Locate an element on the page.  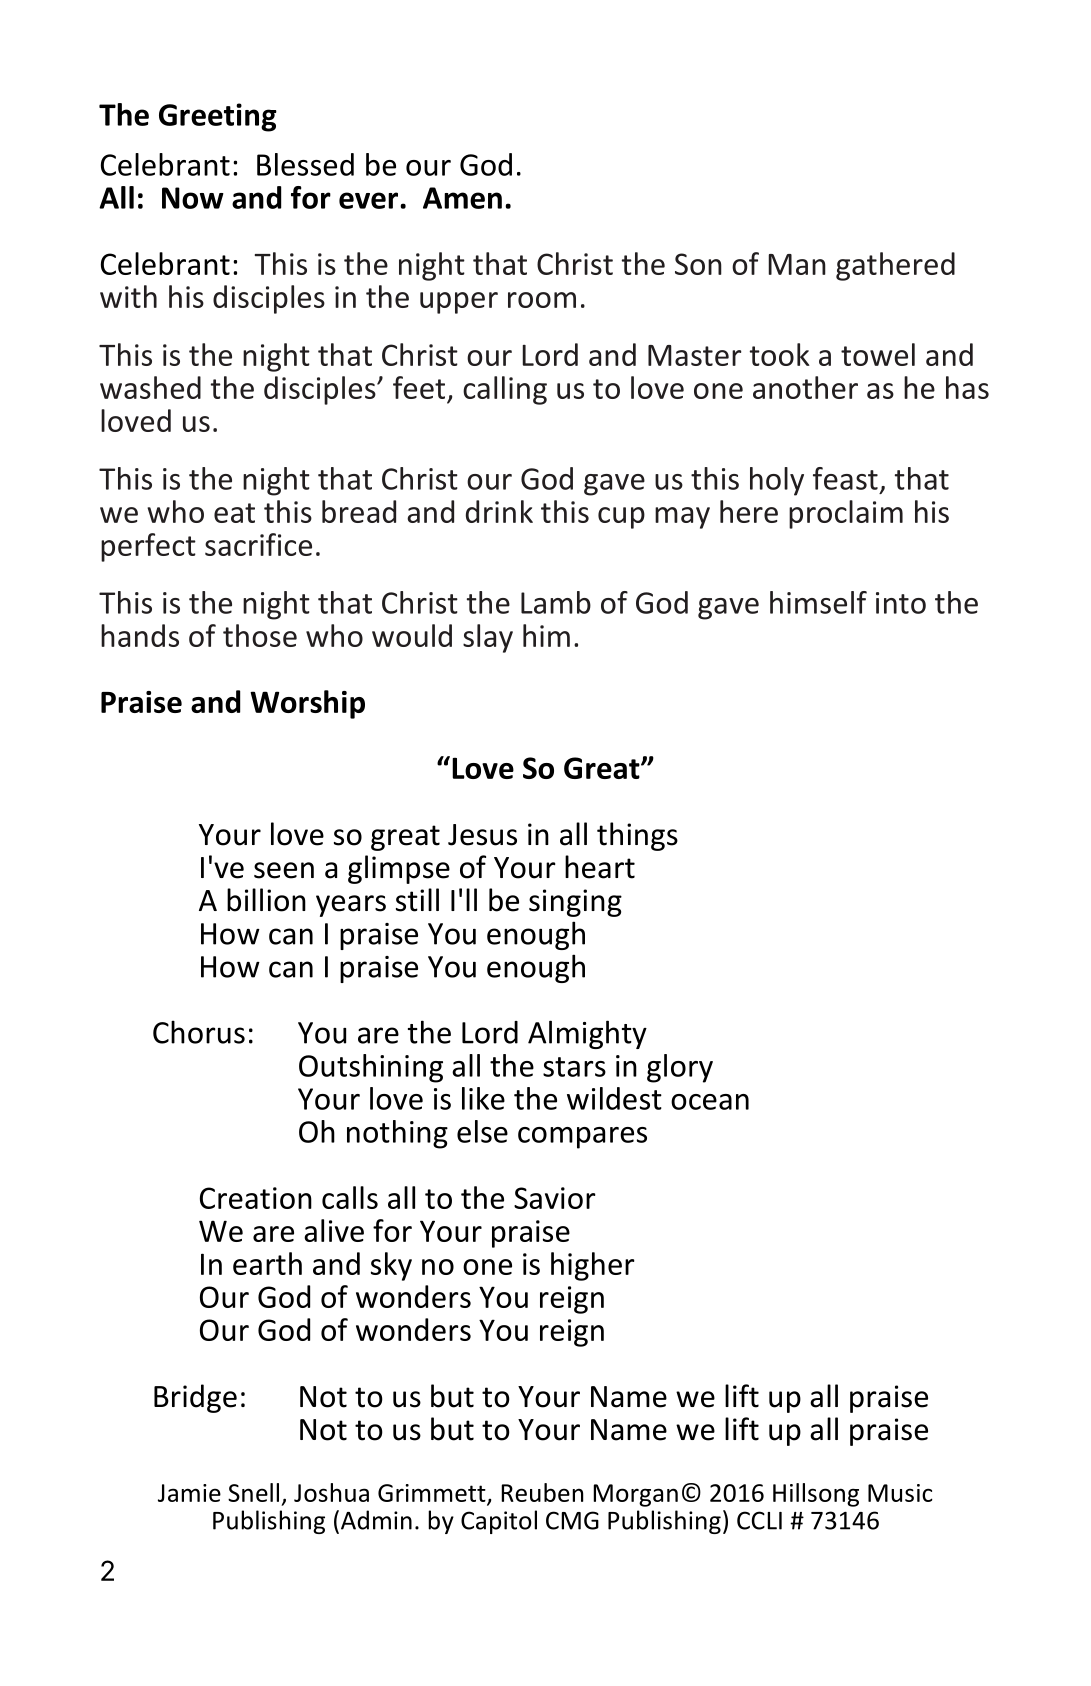
Amen is located at coordinates (462, 198).
